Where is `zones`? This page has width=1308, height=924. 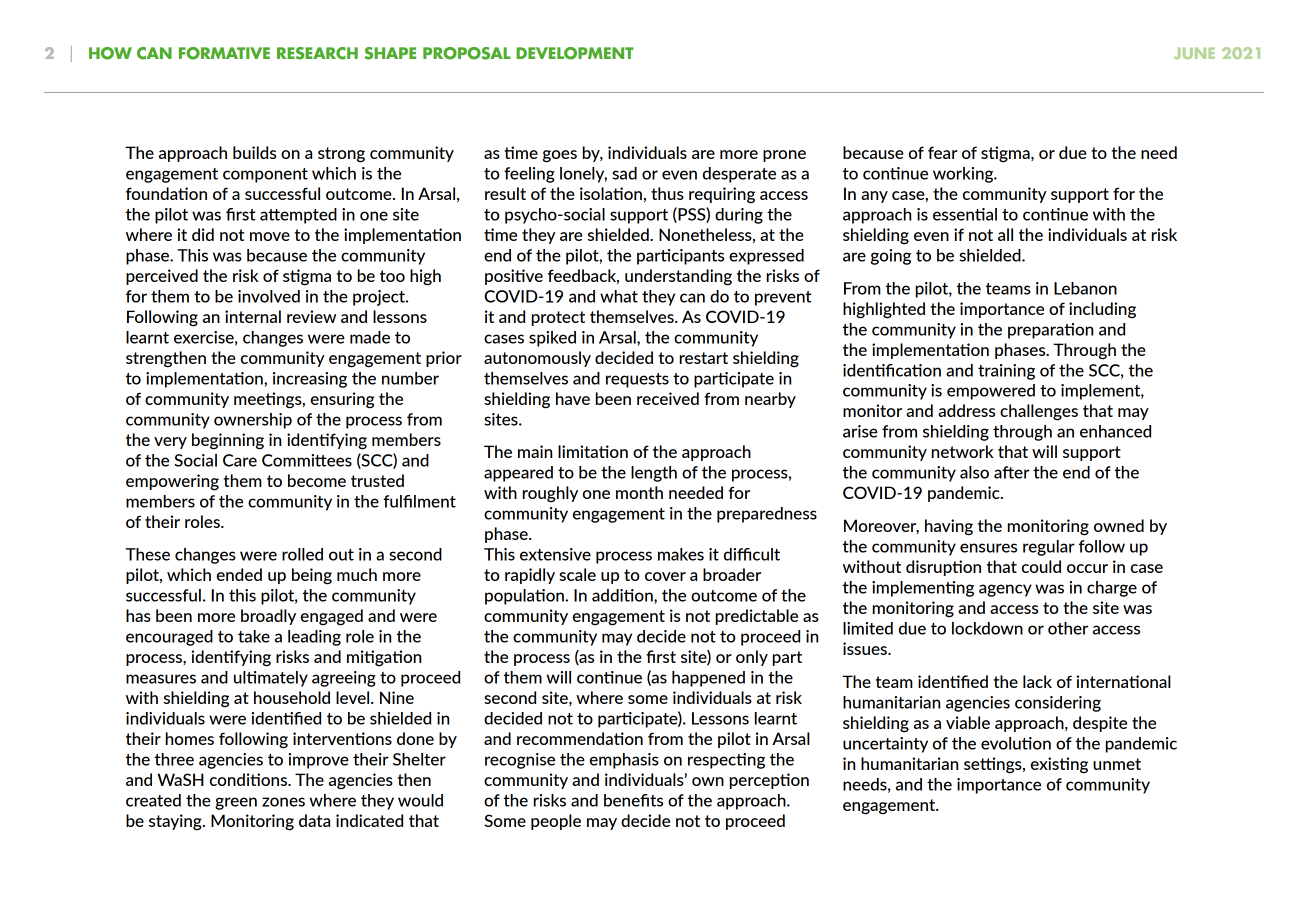 zones is located at coordinates (283, 802).
